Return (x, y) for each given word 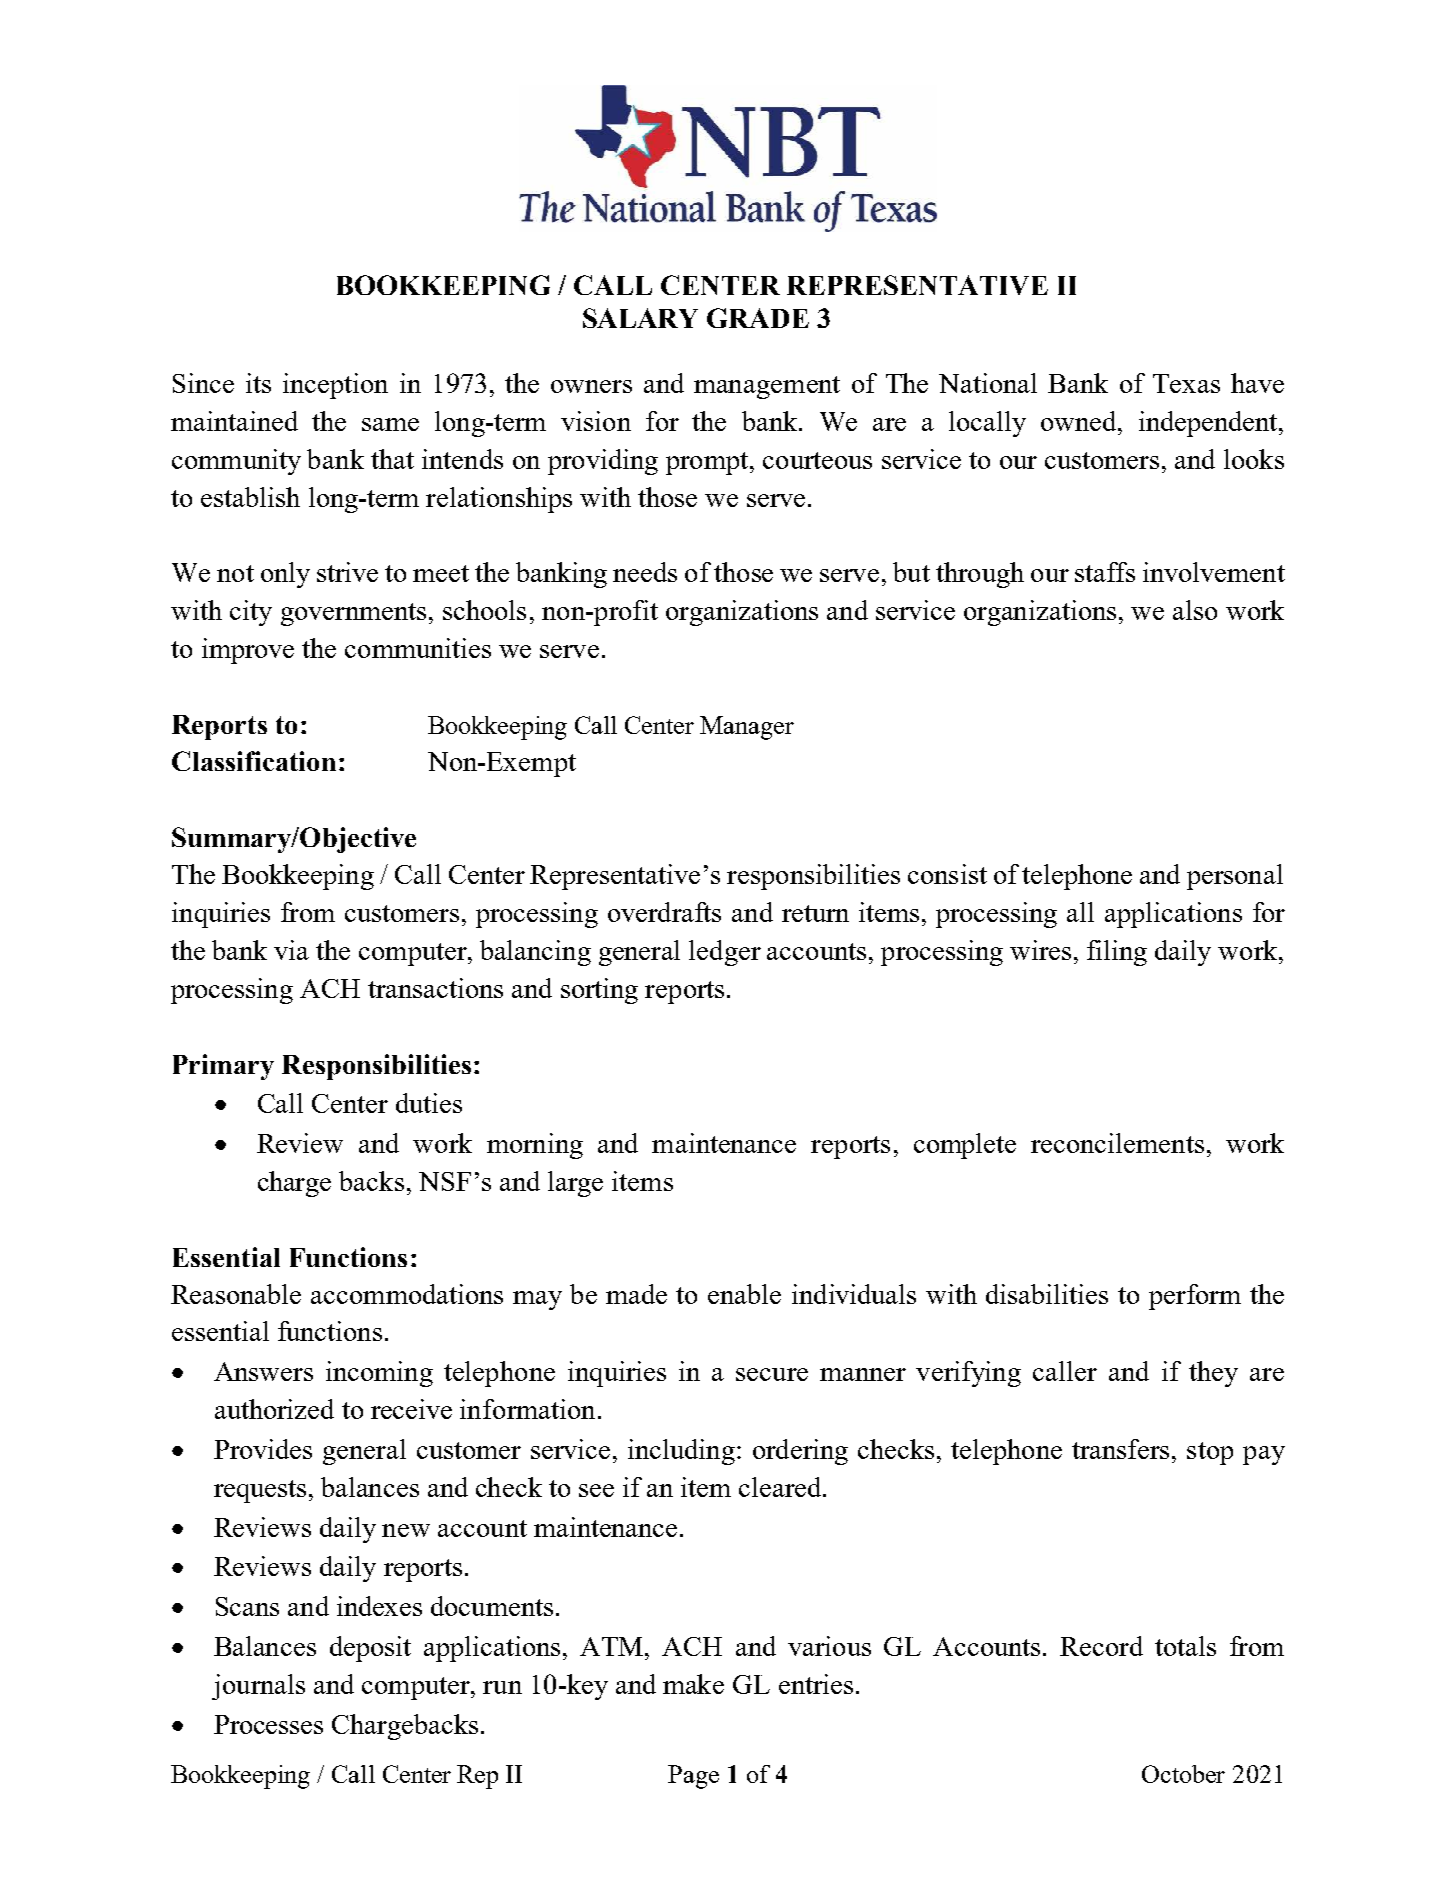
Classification (254, 761)
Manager (747, 728)
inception (335, 386)
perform (1195, 1297)
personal (1235, 877)
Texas (1186, 383)
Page (693, 1777)
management (767, 387)
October (1183, 1774)
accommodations (407, 1294)
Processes (268, 1724)
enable (744, 1294)
